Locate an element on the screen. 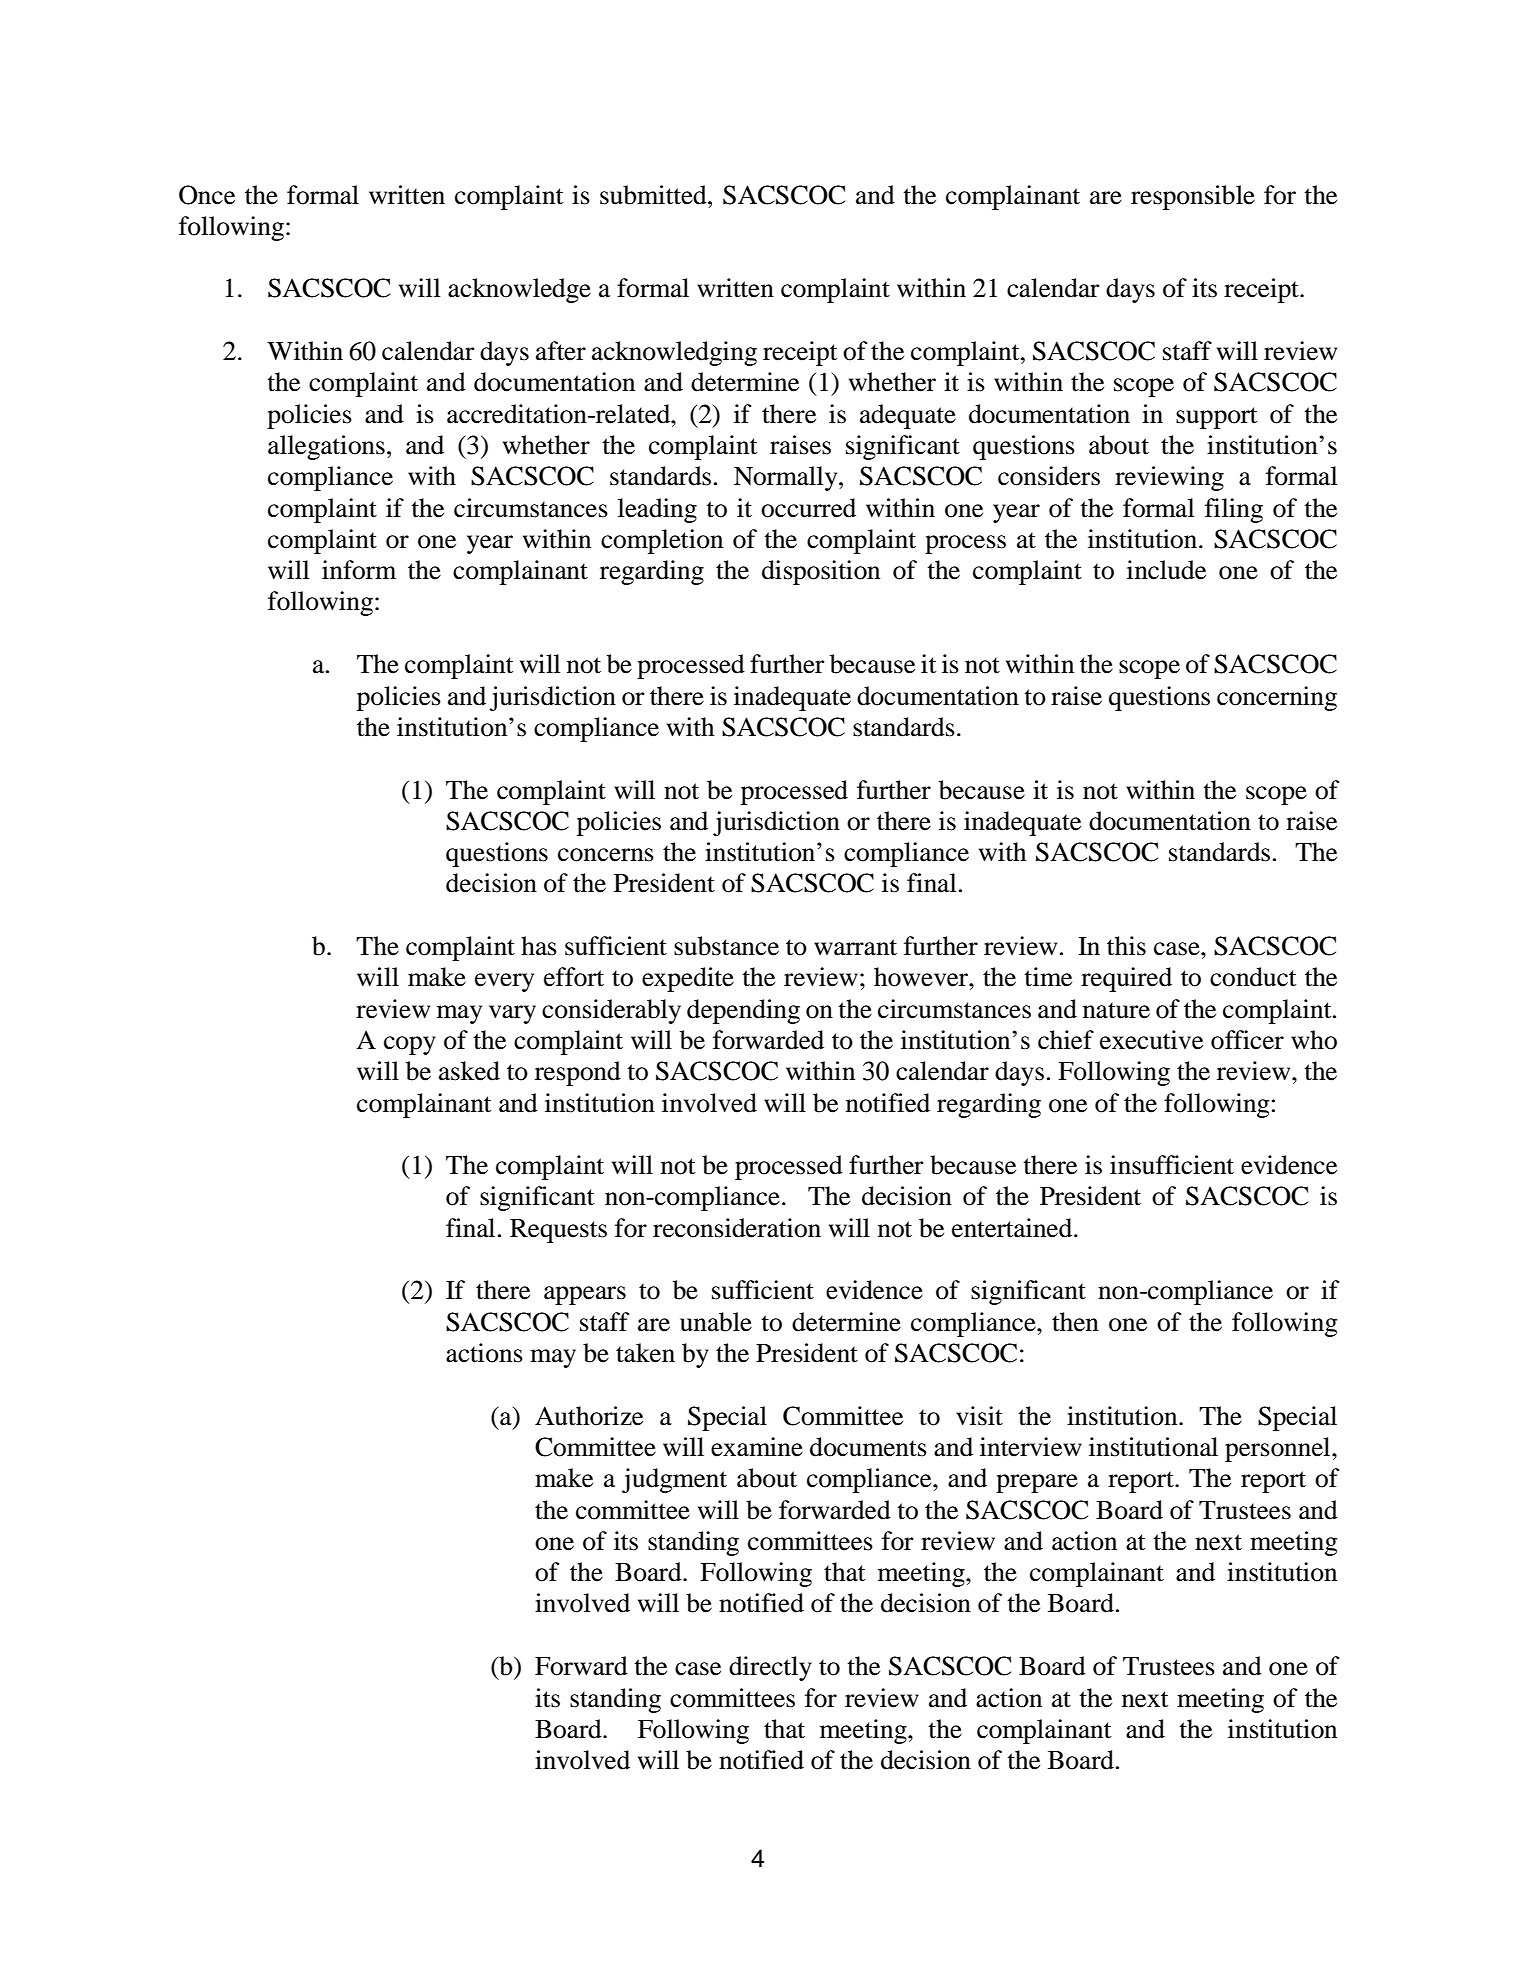 Image resolution: width=1516 pixels, height=1961 pixels. depending is located at coordinates (743, 1011).
